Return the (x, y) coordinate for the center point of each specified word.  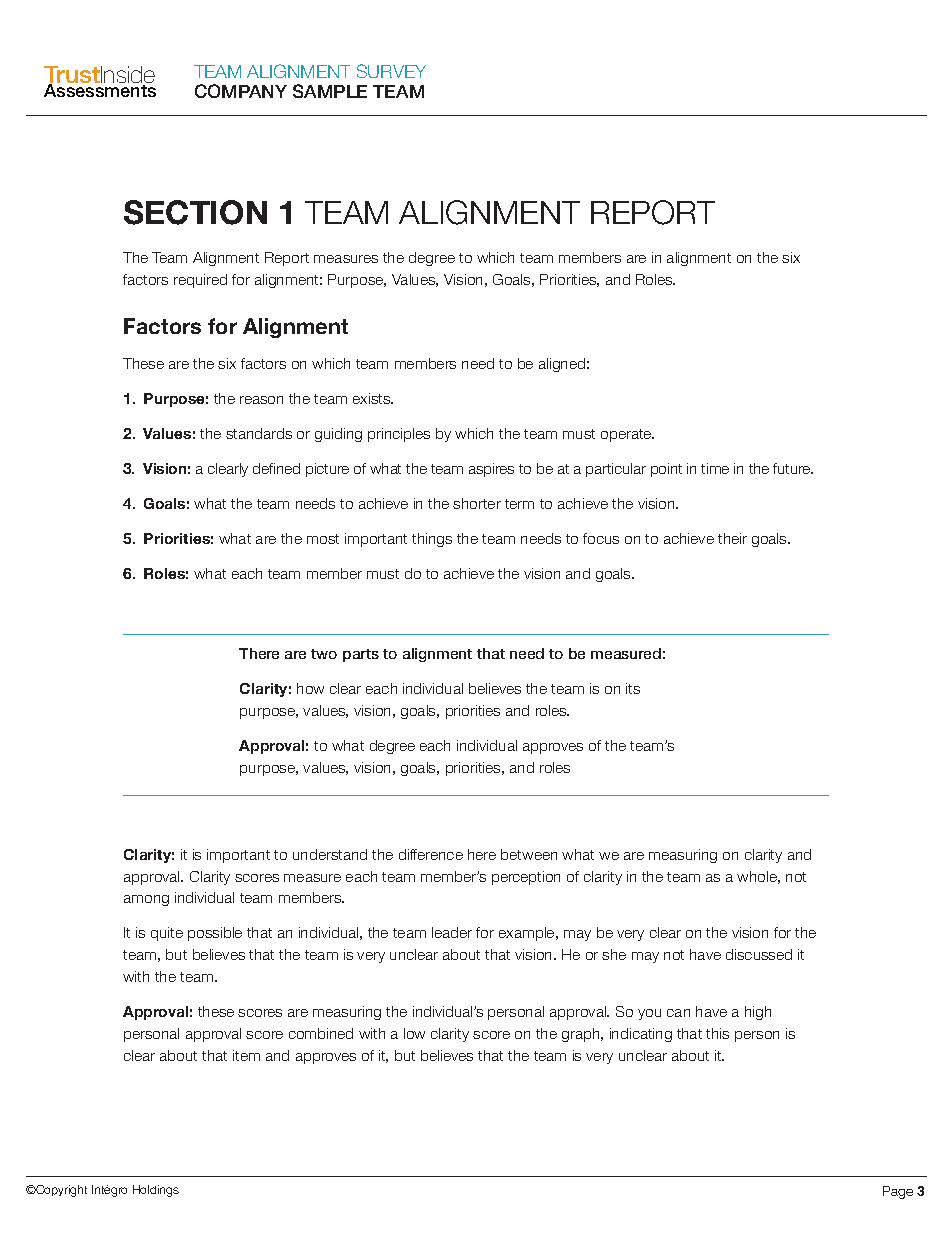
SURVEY (391, 71)
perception (526, 878)
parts (361, 655)
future (793, 468)
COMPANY (241, 91)
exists (373, 398)
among (146, 900)
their (732, 538)
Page (898, 1192)
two (324, 654)
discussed (759, 954)
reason (261, 400)
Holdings (156, 1191)
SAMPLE (330, 91)
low (414, 1033)
